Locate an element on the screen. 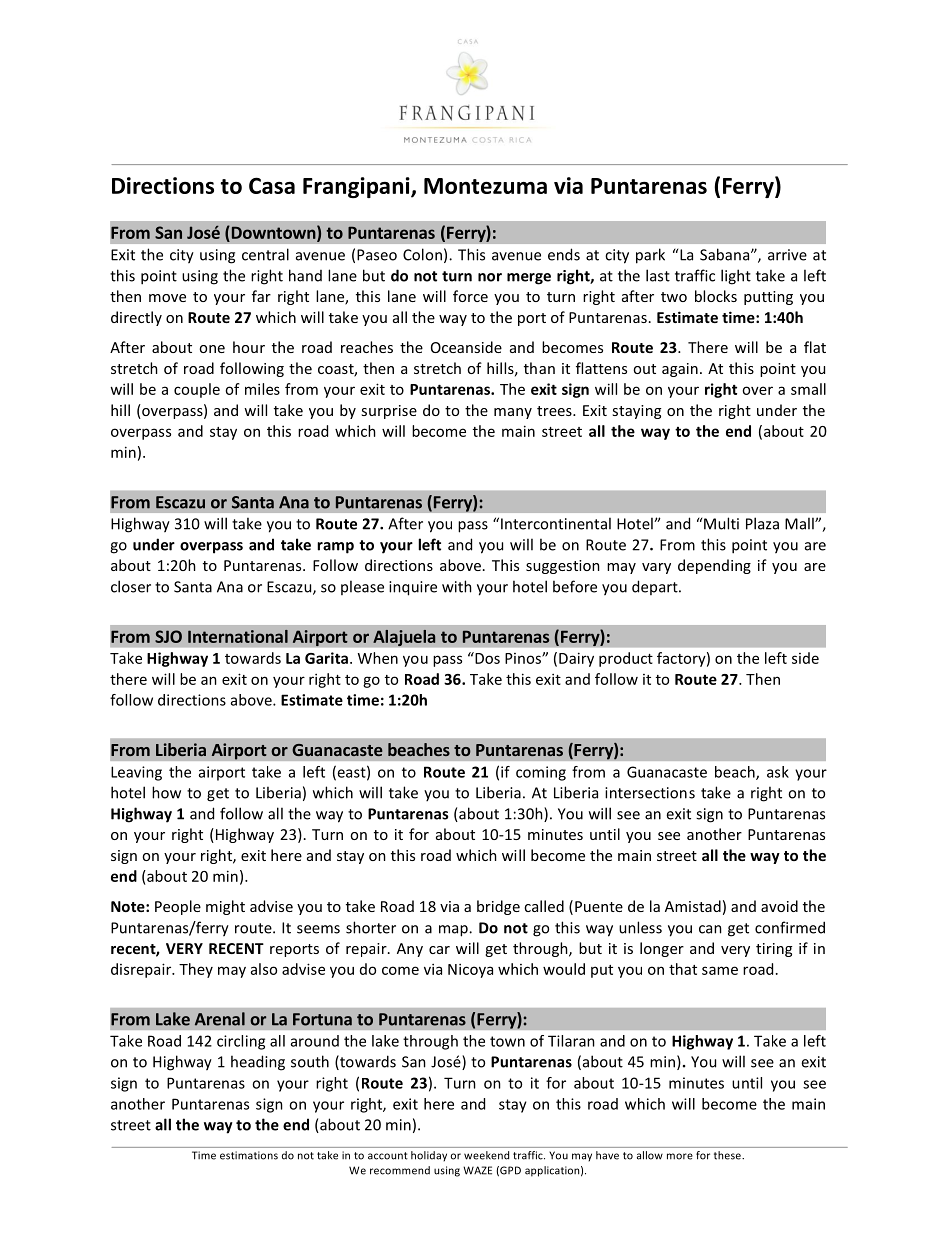 This screenshot has height=1233, width=952. estimations is located at coordinates (249, 1155).
